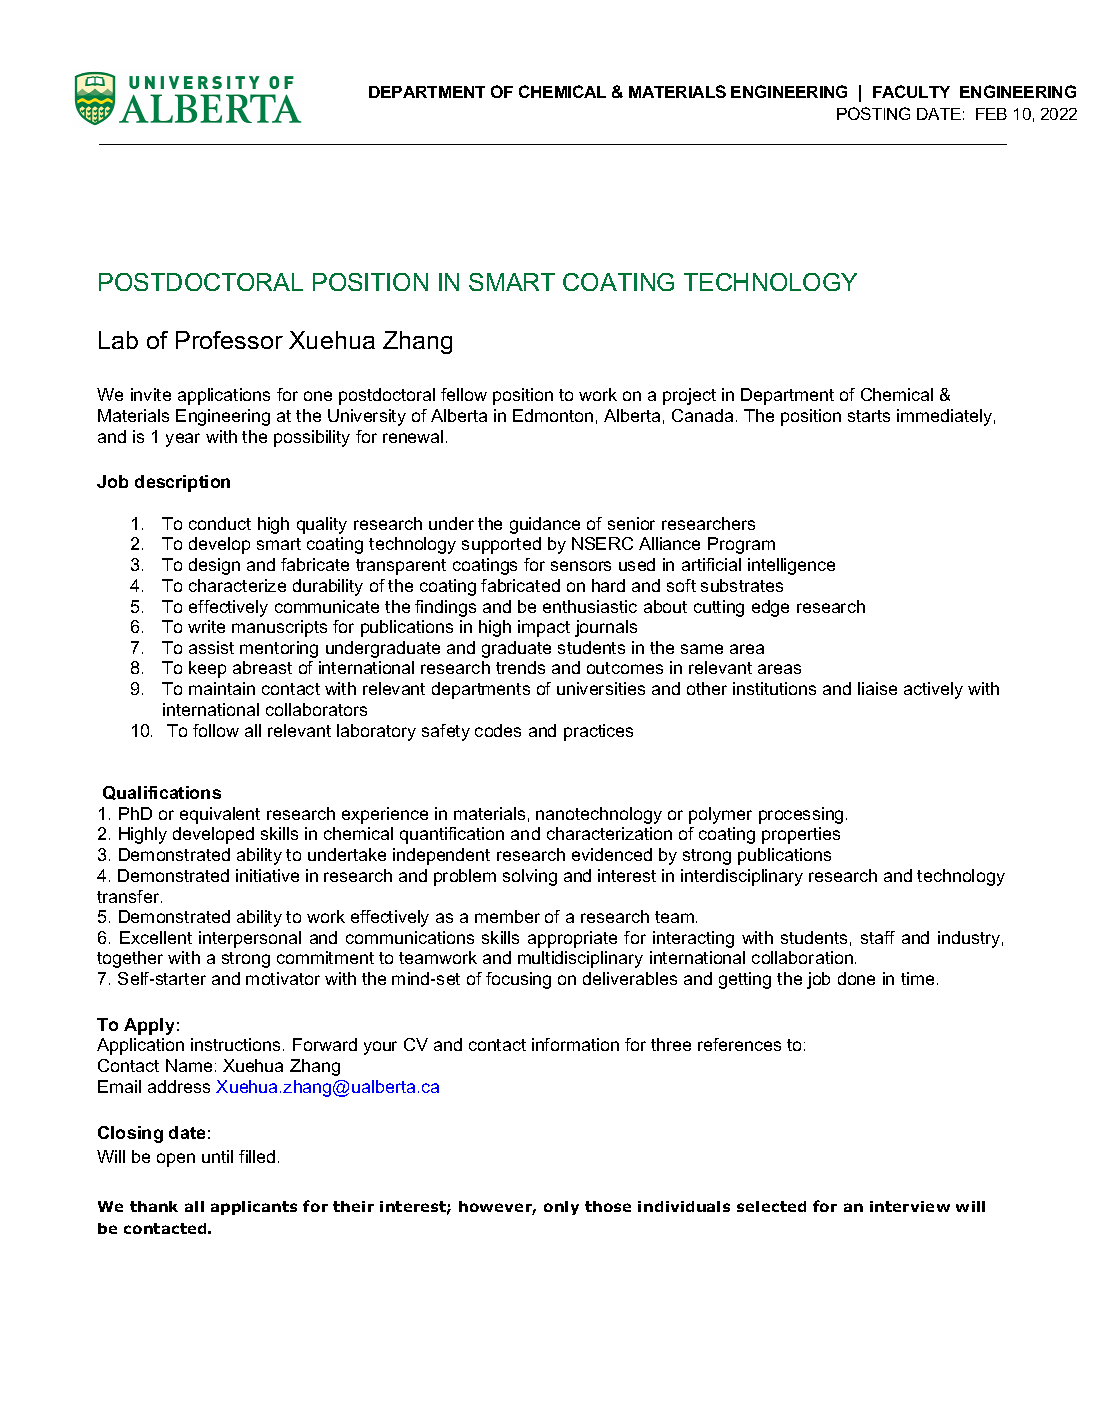 This screenshot has width=1102, height=1426. Describe the element at coordinates (598, 732) in the screenshot. I see `practices` at that location.
